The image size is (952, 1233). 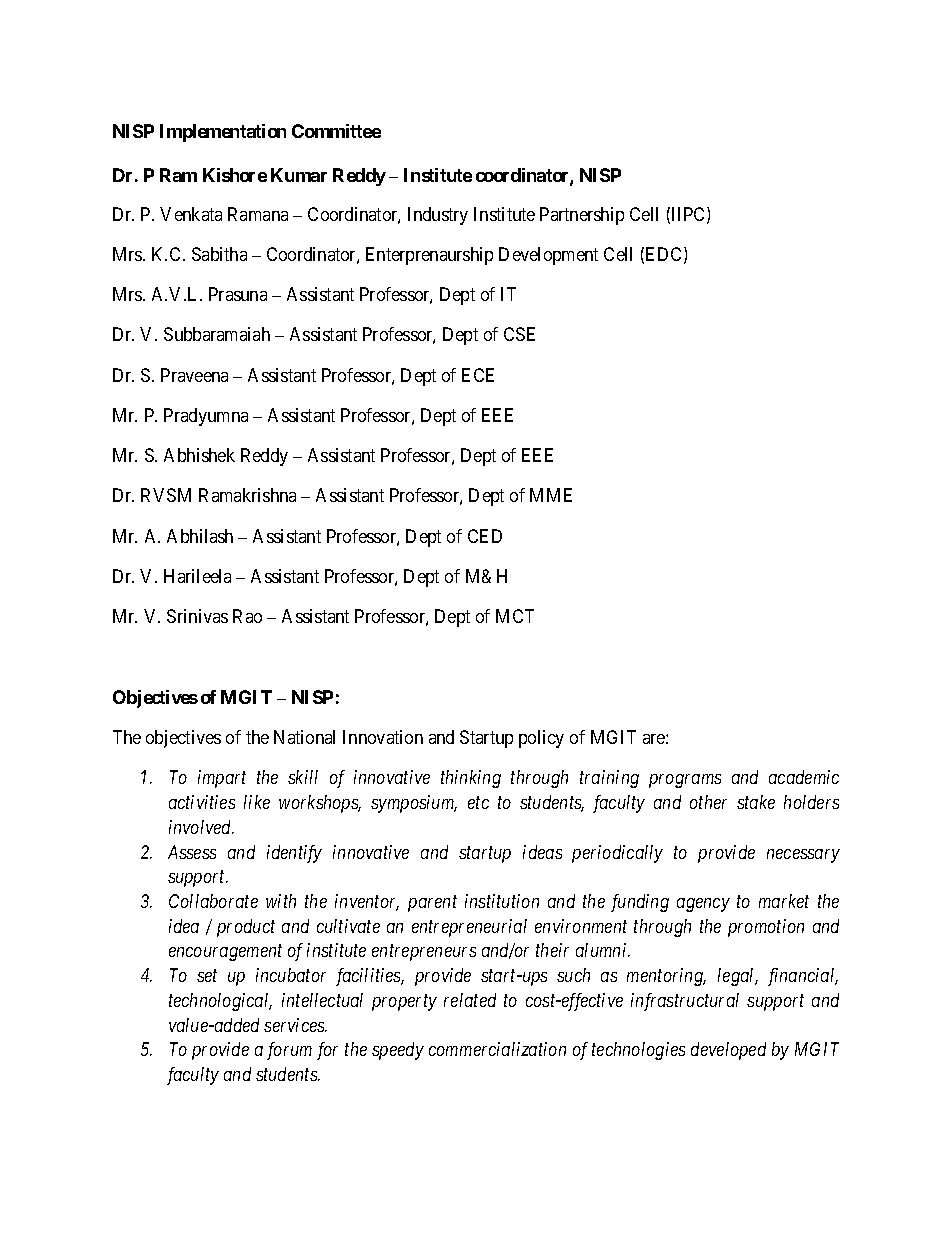 What do you see at coordinates (728, 1051) in the page?
I see `developed` at bounding box center [728, 1051].
